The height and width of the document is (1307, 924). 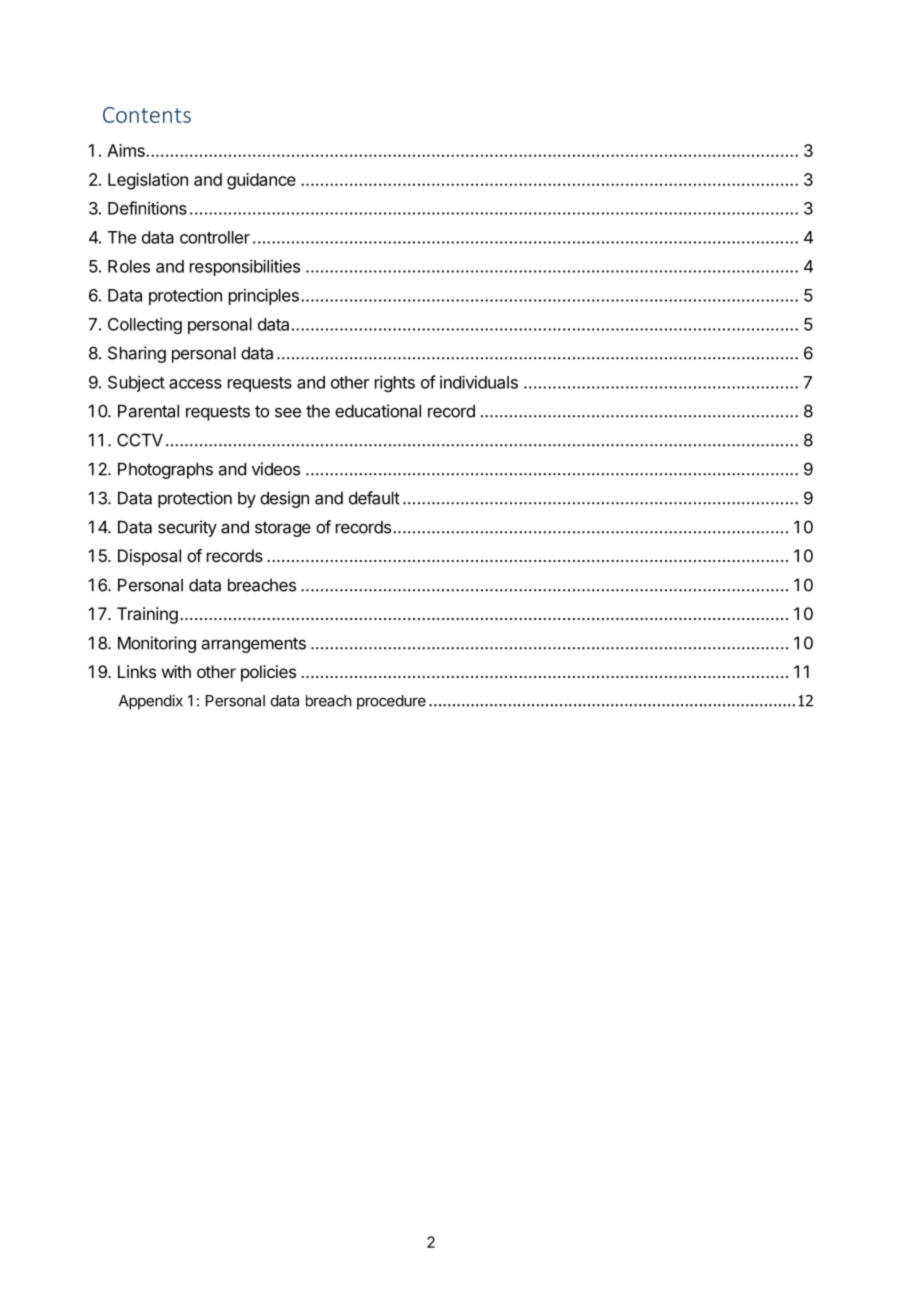 What do you see at coordinates (149, 557) in the document?
I see `Disposal` at bounding box center [149, 557].
